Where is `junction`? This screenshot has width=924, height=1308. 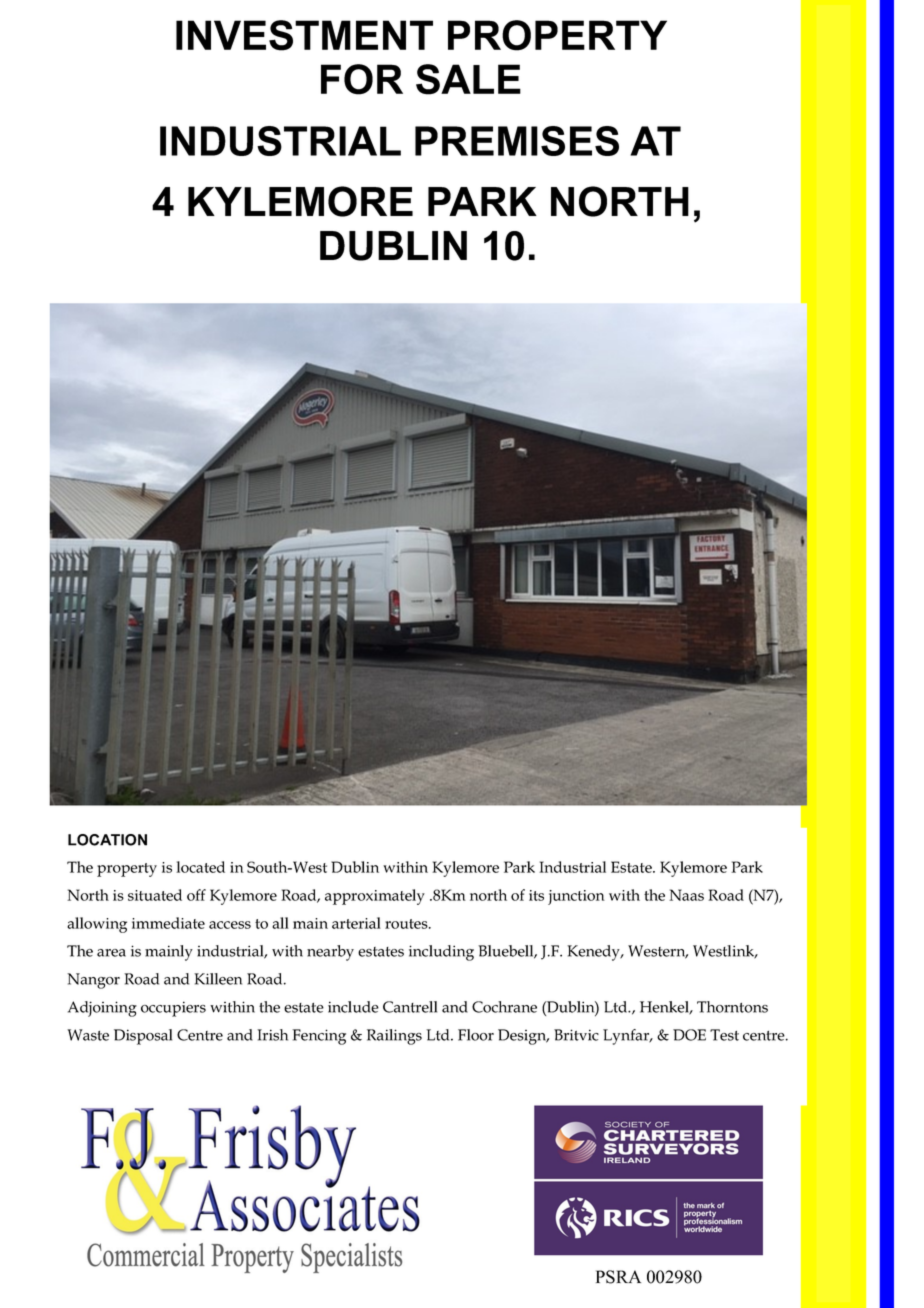 junction is located at coordinates (576, 897).
